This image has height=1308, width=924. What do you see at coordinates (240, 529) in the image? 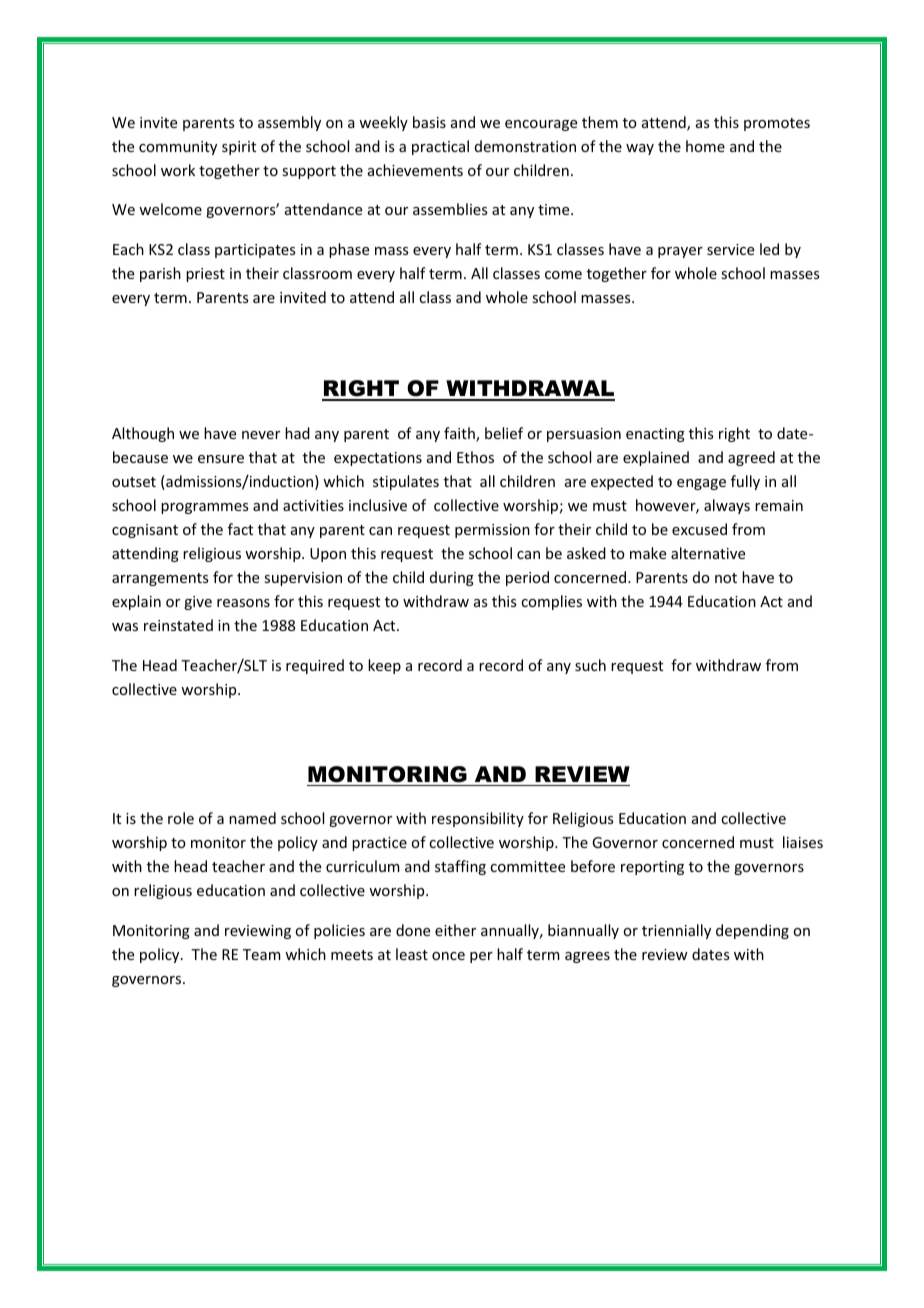
I see `fact` at bounding box center [240, 529].
